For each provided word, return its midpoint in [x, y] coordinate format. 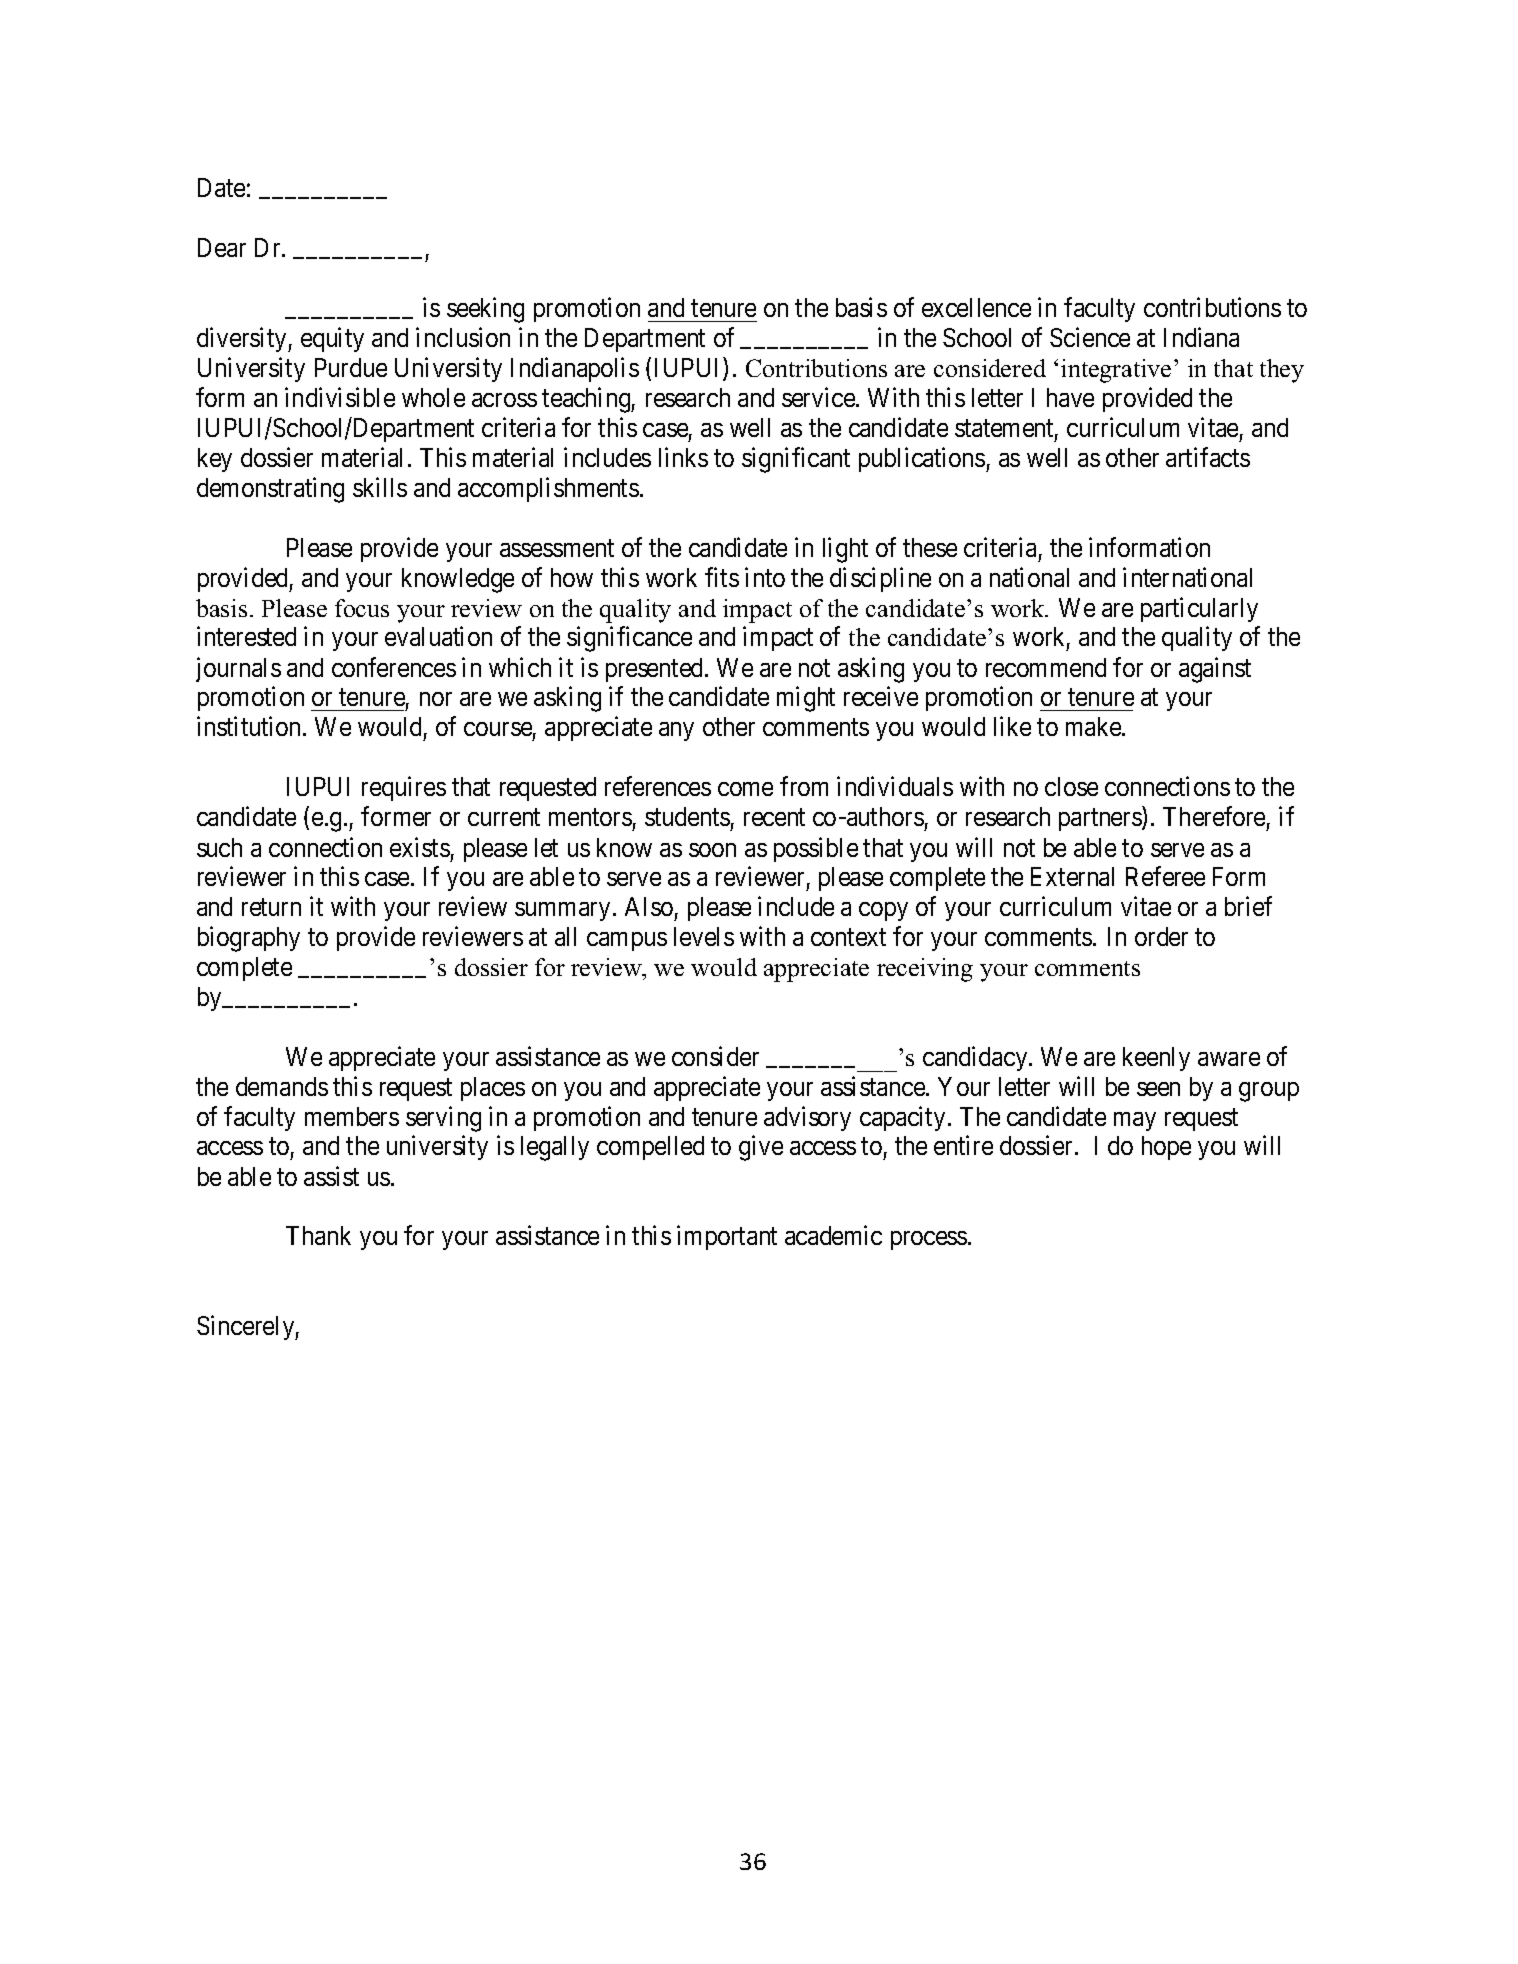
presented [656, 670]
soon [712, 850]
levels [704, 936]
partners [1101, 820]
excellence [976, 307]
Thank [318, 1235]
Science [1090, 337]
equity [332, 339]
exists [420, 847]
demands [282, 1086]
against [1215, 670]
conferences [394, 667]
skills [380, 487]
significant [796, 460]
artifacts [1208, 457]
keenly [1156, 1059]
